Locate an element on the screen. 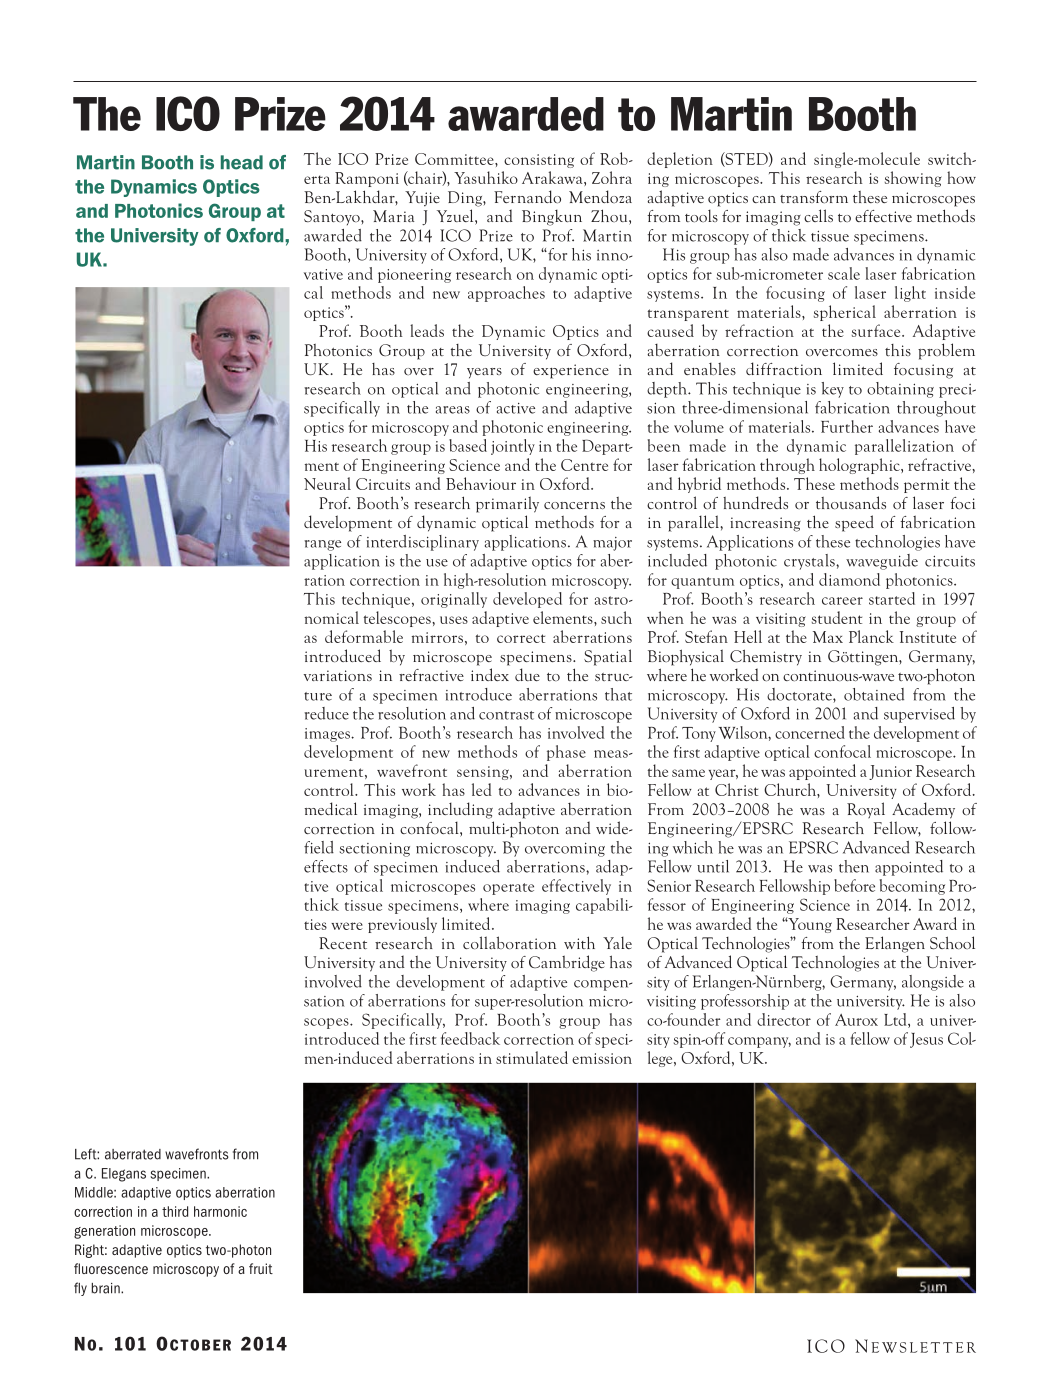  fruit is located at coordinates (261, 1268).
